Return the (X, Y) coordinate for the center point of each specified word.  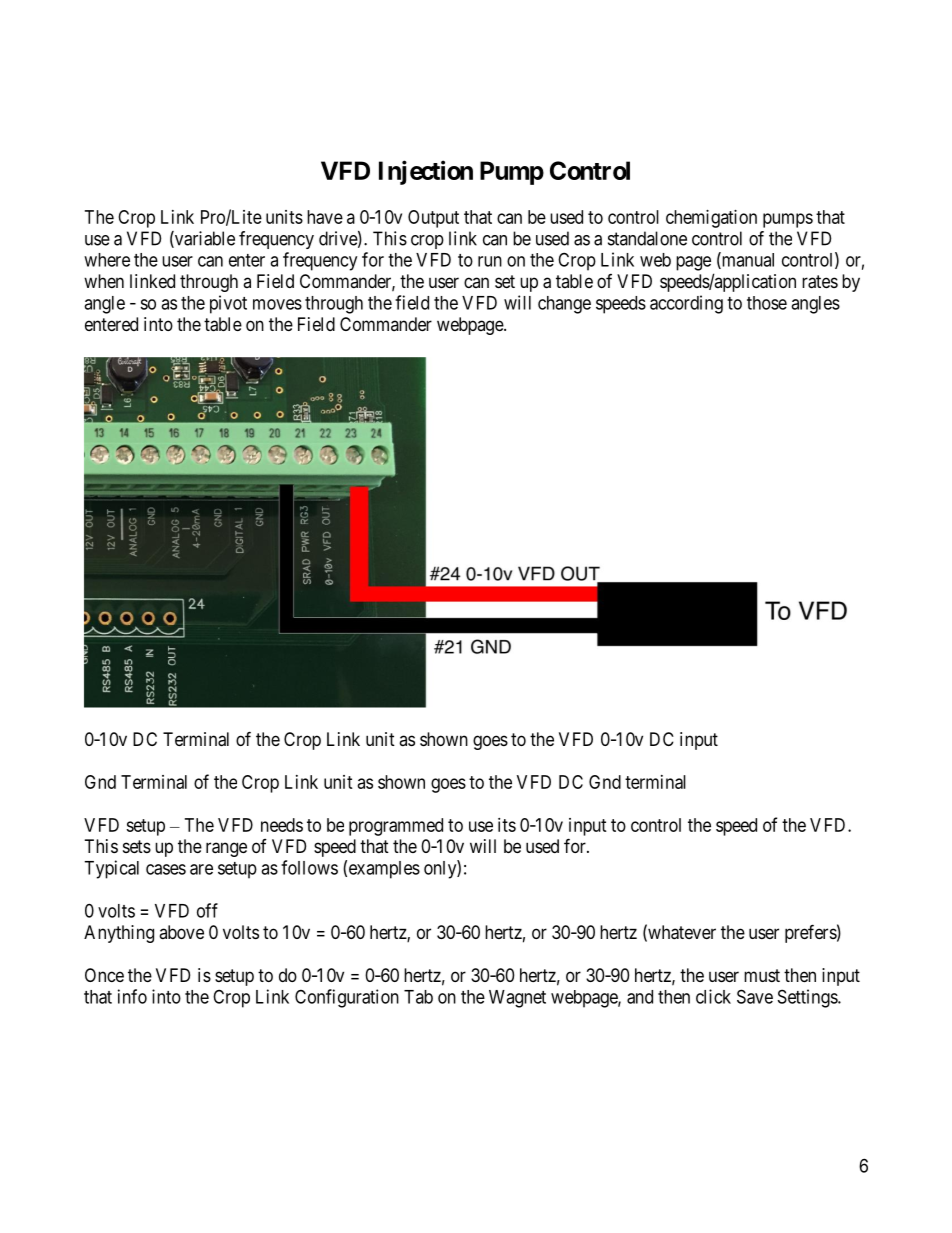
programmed (396, 827)
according (686, 304)
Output (433, 219)
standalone (647, 238)
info (132, 996)
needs (282, 825)
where (107, 260)
